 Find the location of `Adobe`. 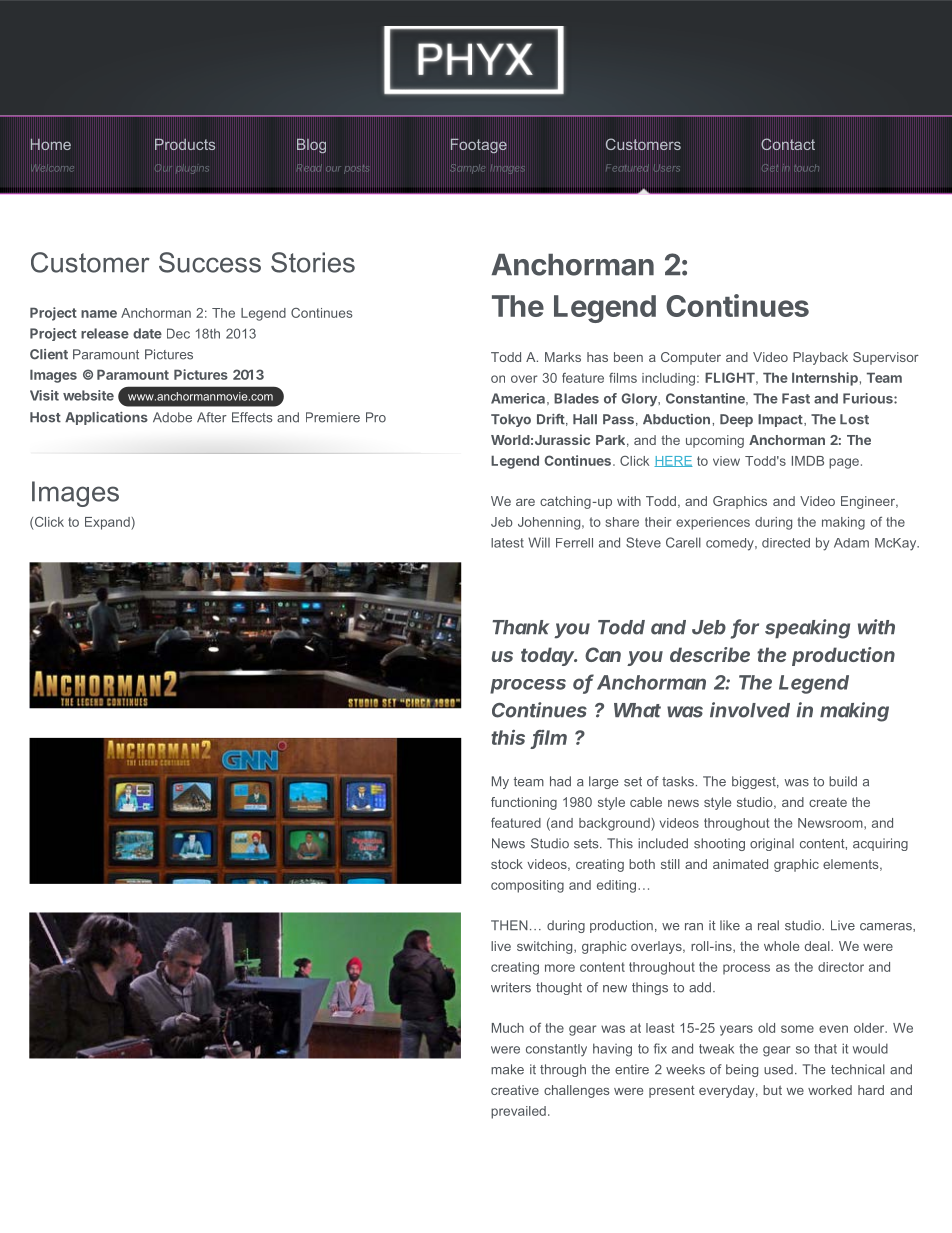

Adobe is located at coordinates (172, 417).
